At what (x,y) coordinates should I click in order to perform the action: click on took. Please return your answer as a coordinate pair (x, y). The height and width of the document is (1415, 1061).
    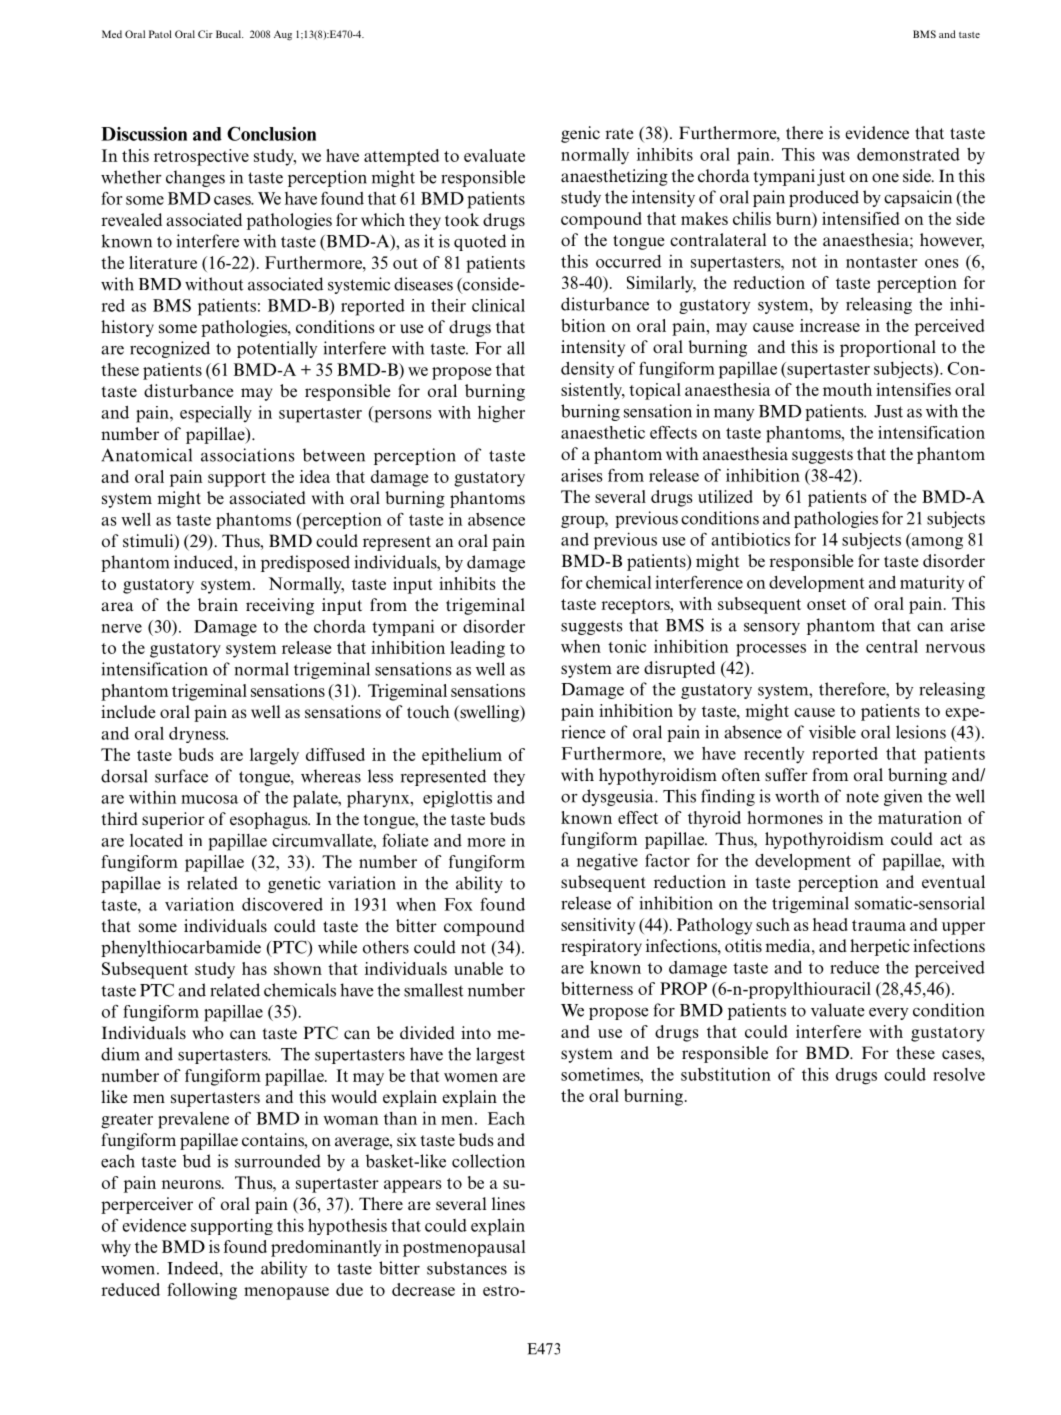
    Looking at the image, I should click on (462, 219).
